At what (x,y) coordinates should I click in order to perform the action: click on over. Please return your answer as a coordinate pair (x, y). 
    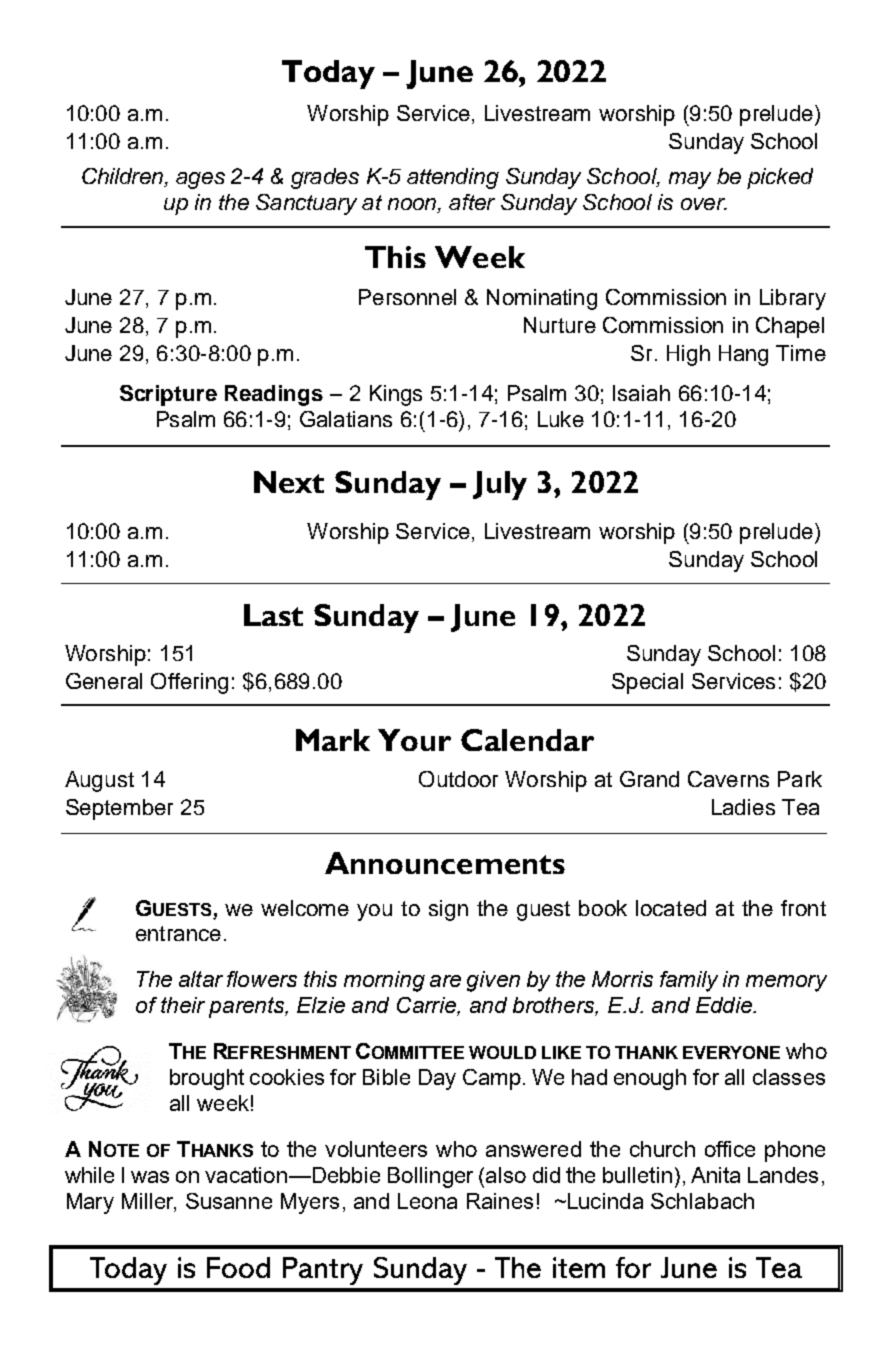
    Looking at the image, I should click on (704, 204).
